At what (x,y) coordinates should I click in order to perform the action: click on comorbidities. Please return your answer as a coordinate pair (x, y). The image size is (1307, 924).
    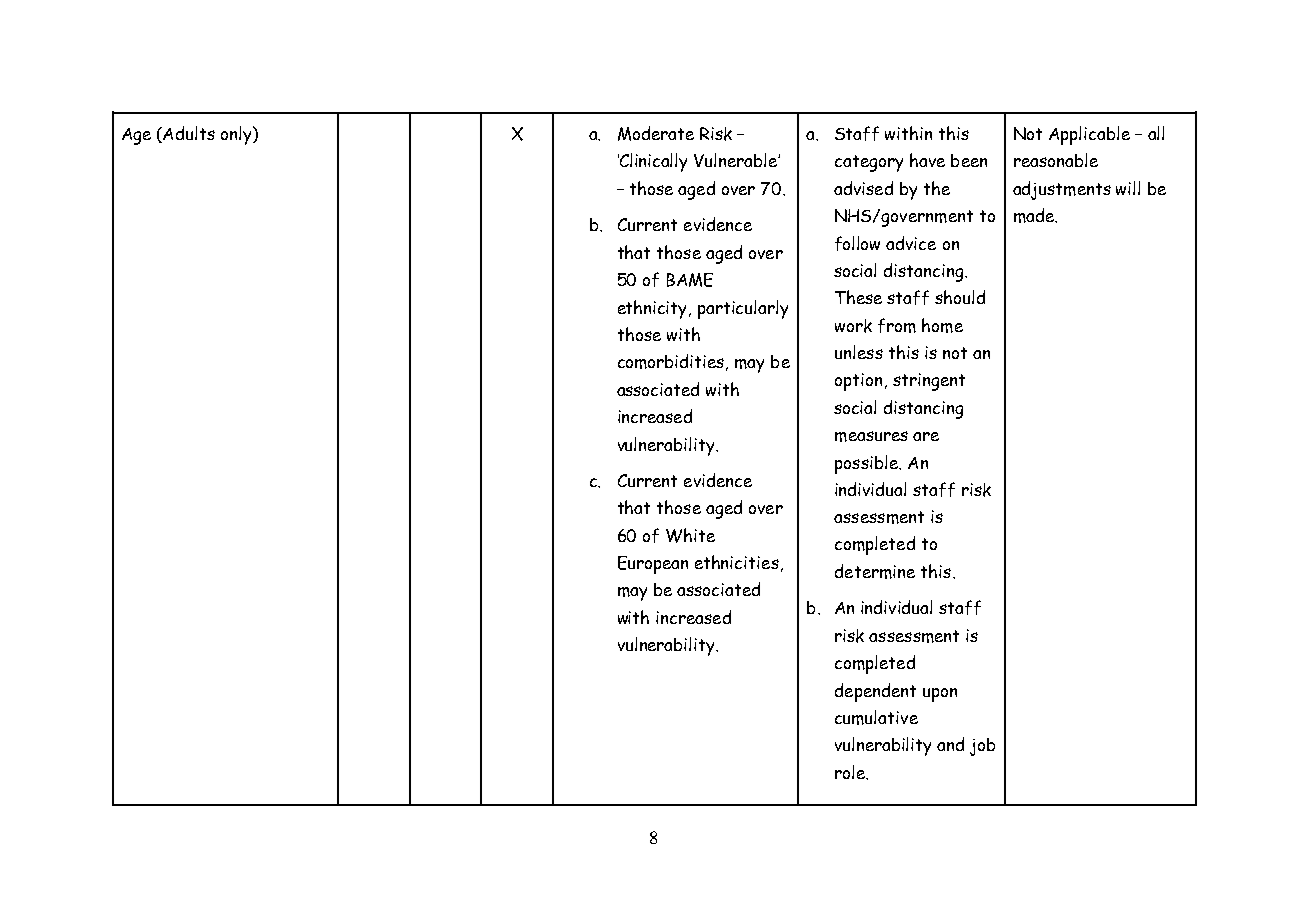
    Looking at the image, I should click on (671, 361).
